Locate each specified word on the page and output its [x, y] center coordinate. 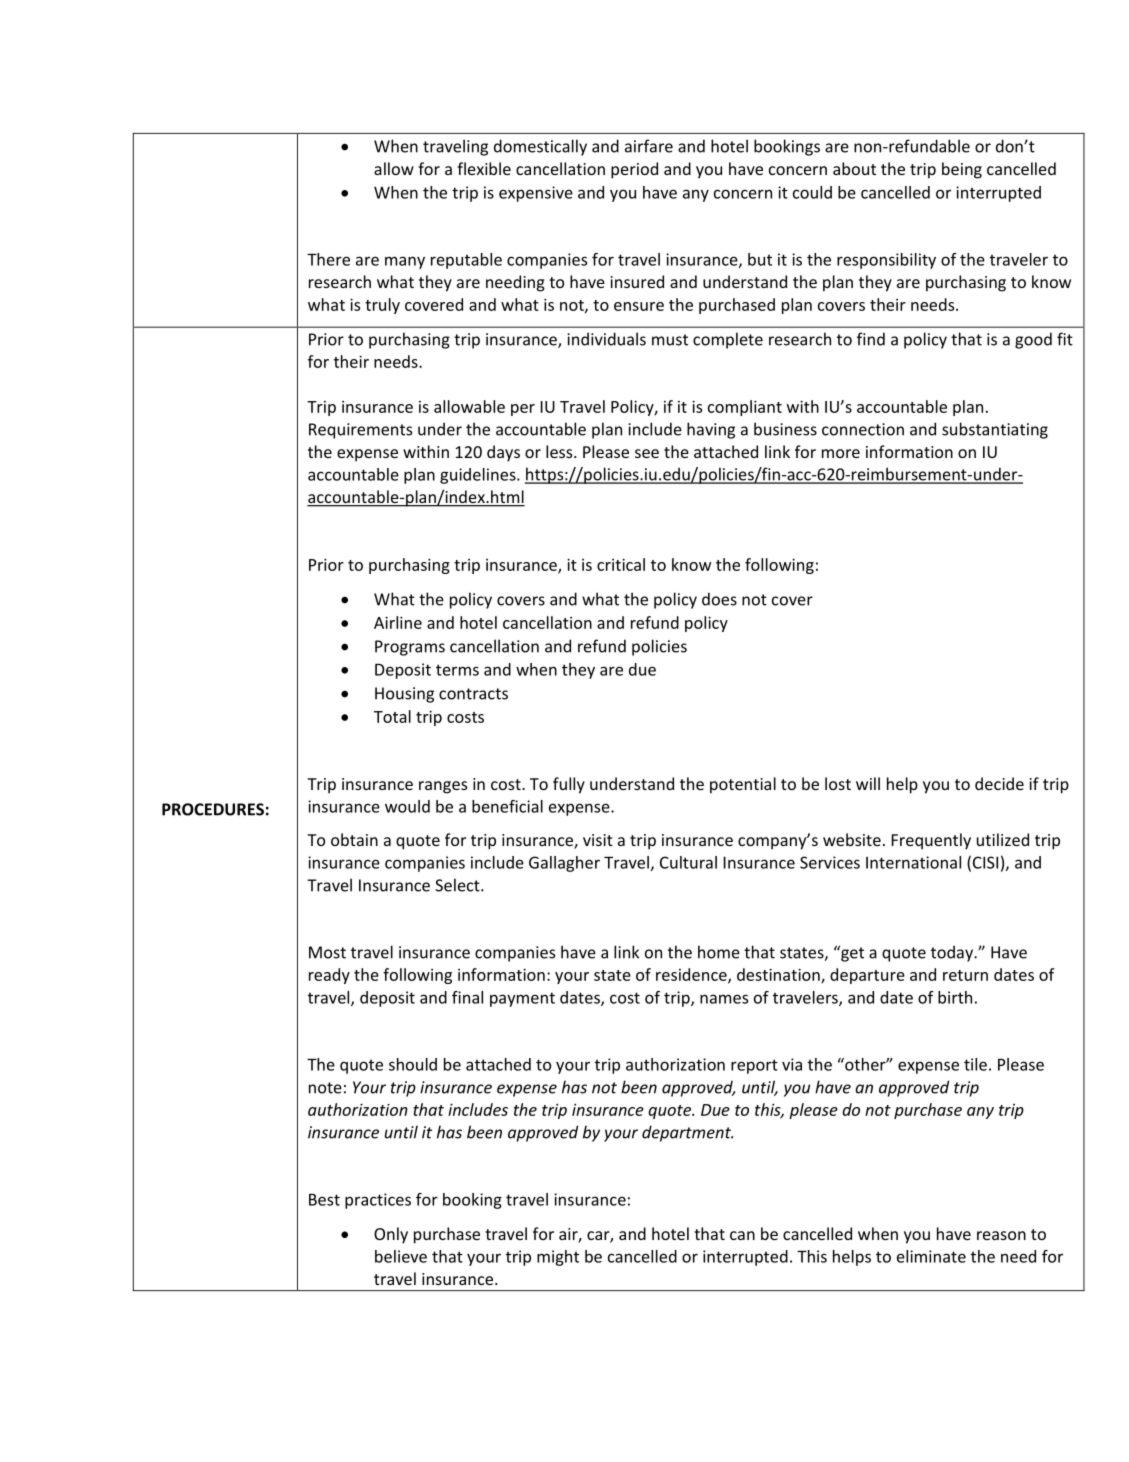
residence [692, 975]
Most [327, 952]
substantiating [995, 430]
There [328, 259]
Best [324, 1200]
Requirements [360, 431]
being [962, 170]
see [647, 453]
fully [569, 785]
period [634, 170]
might [558, 1258]
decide [999, 783]
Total [392, 716]
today [953, 953]
